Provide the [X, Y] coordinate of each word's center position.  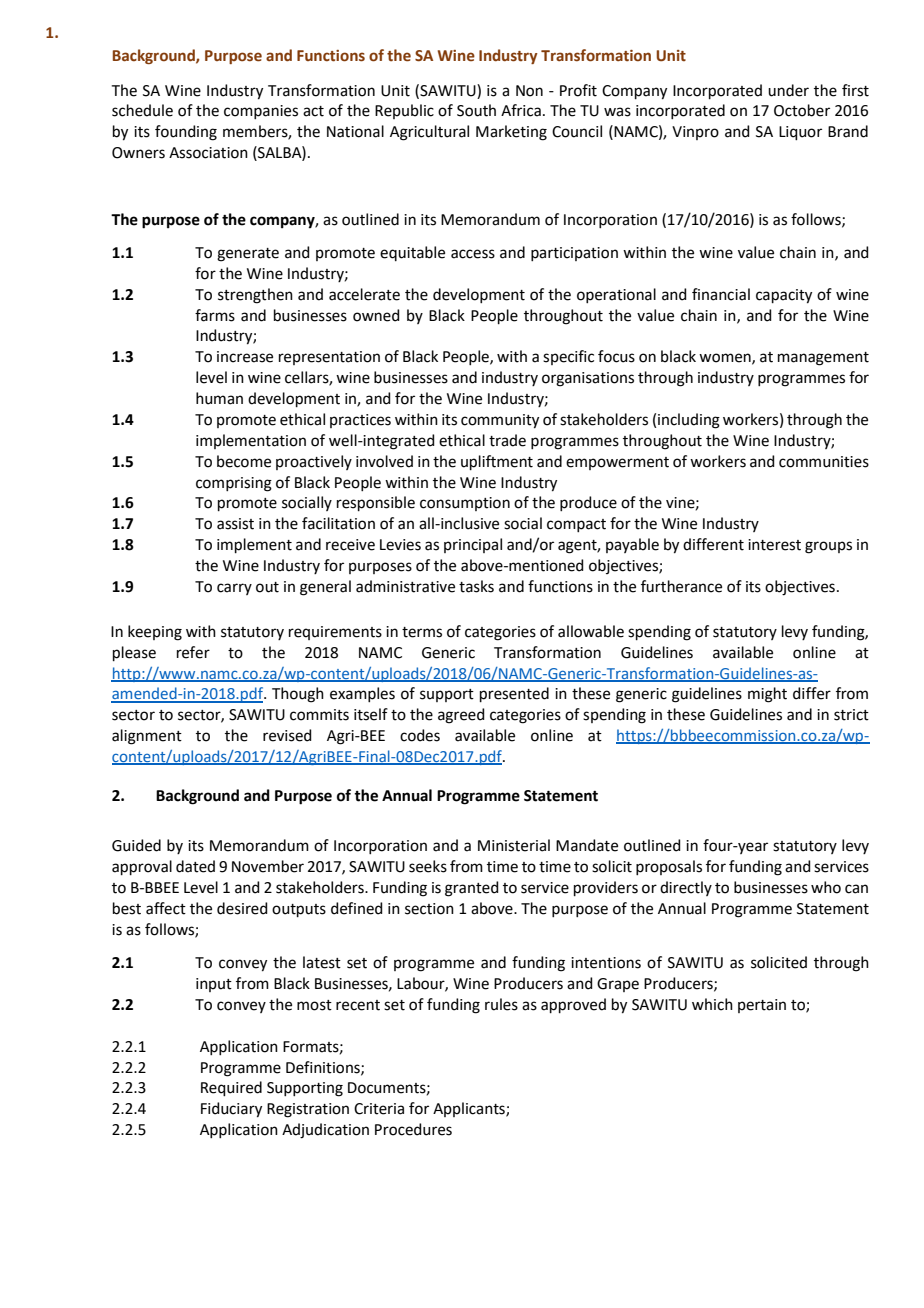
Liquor [800, 133]
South [476, 110]
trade [507, 440]
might [767, 695]
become [244, 461]
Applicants [470, 1109]
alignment [147, 737]
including [689, 421]
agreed [461, 716]
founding [186, 133]
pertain [762, 1006]
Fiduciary [231, 1110]
